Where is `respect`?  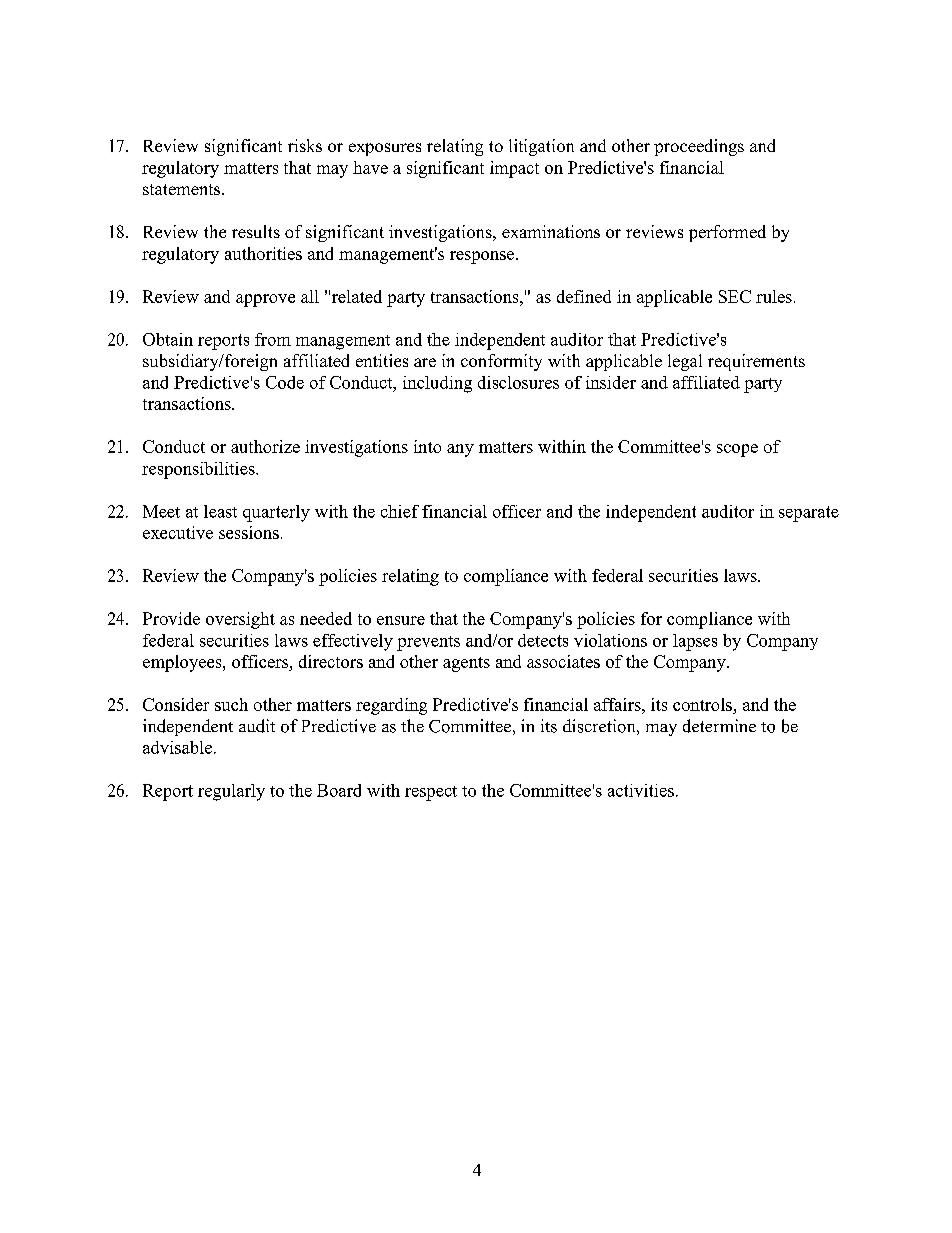
respect is located at coordinates (431, 793).
